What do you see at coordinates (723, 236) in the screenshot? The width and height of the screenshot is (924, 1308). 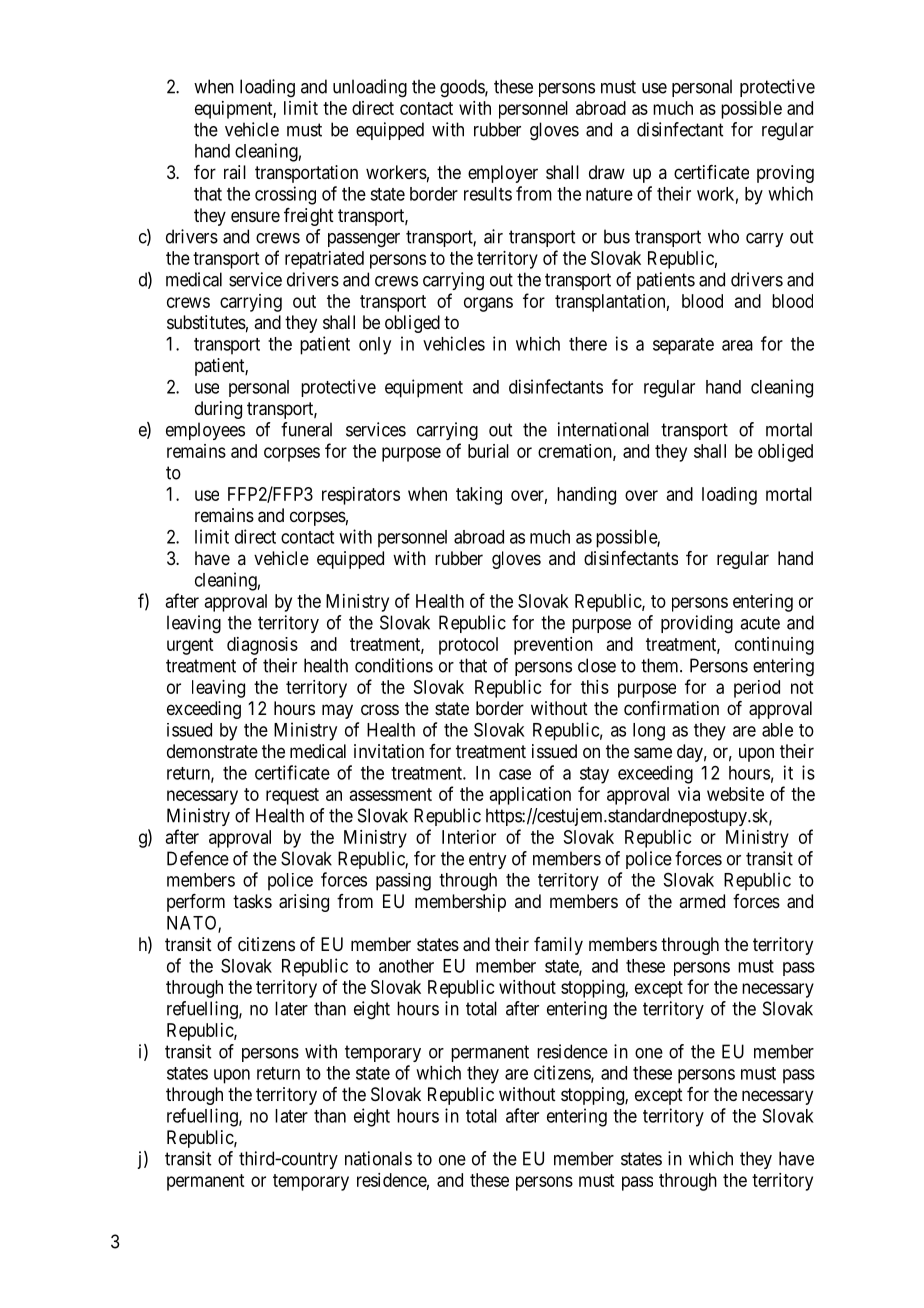 I see `who` at bounding box center [723, 236].
